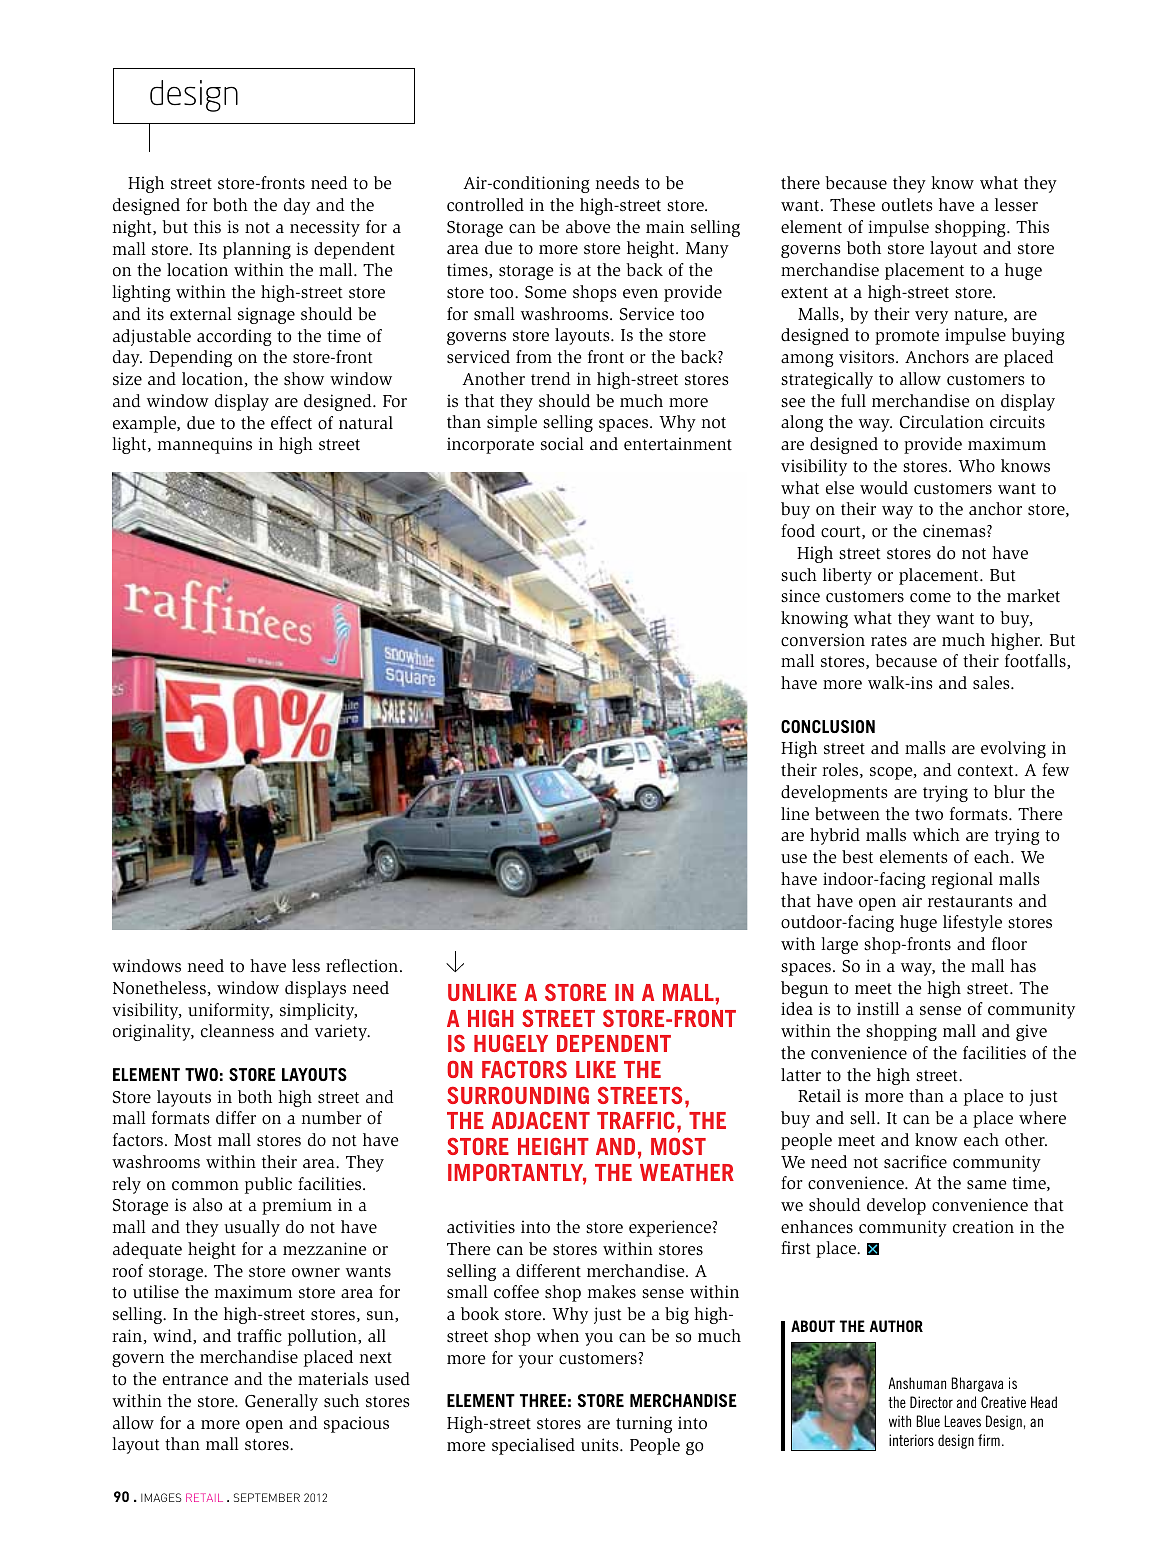 The height and width of the screenshot is (1541, 1149). I want to click on september, so click(267, 1497).
